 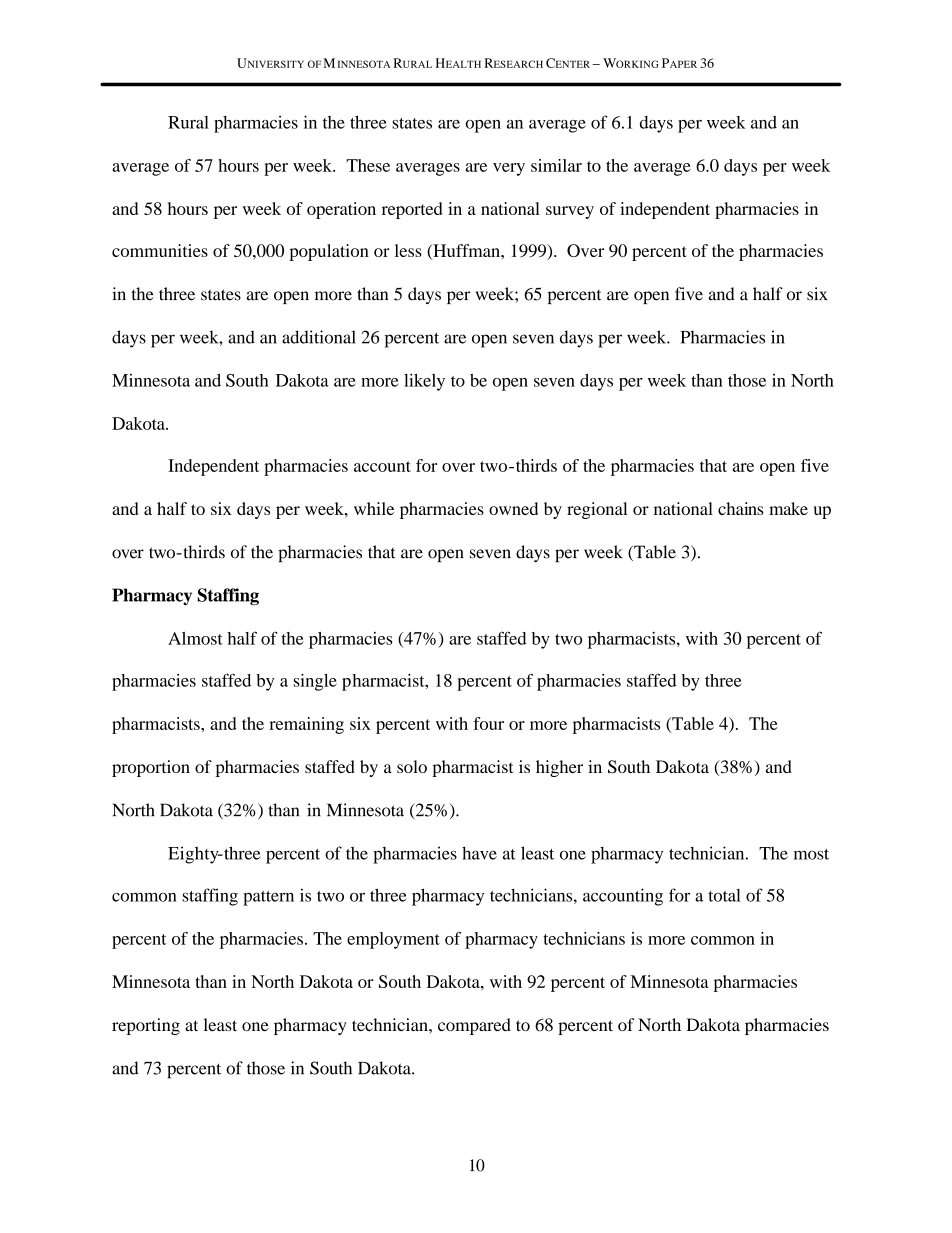 I want to click on four, so click(x=488, y=723).
